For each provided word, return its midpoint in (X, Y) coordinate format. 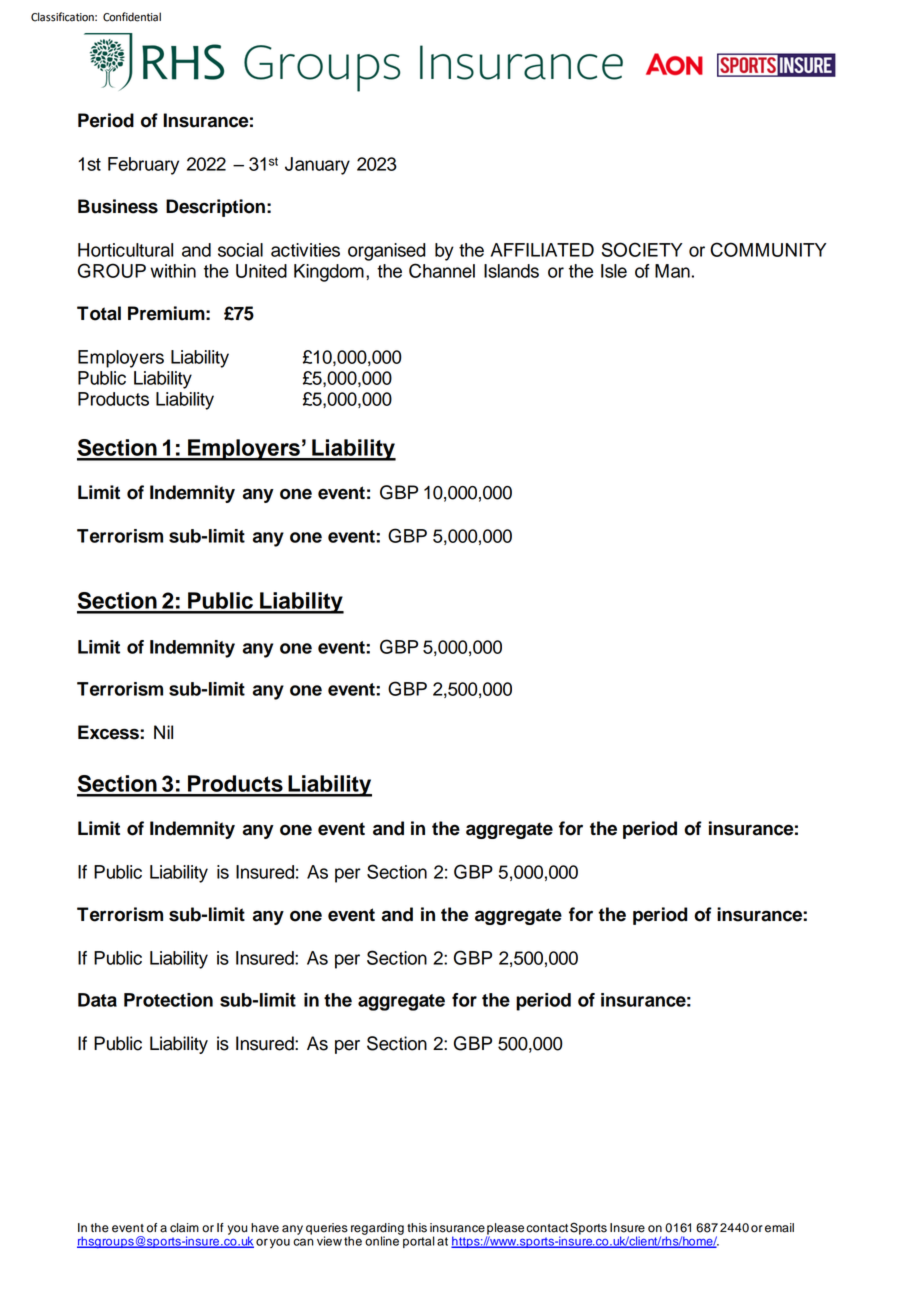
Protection (168, 1000)
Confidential (132, 17)
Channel (442, 270)
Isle (614, 271)
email (779, 1228)
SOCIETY (642, 249)
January (317, 166)
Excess (109, 732)
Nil (163, 732)
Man (672, 271)
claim (184, 1228)
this (417, 1228)
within (173, 271)
